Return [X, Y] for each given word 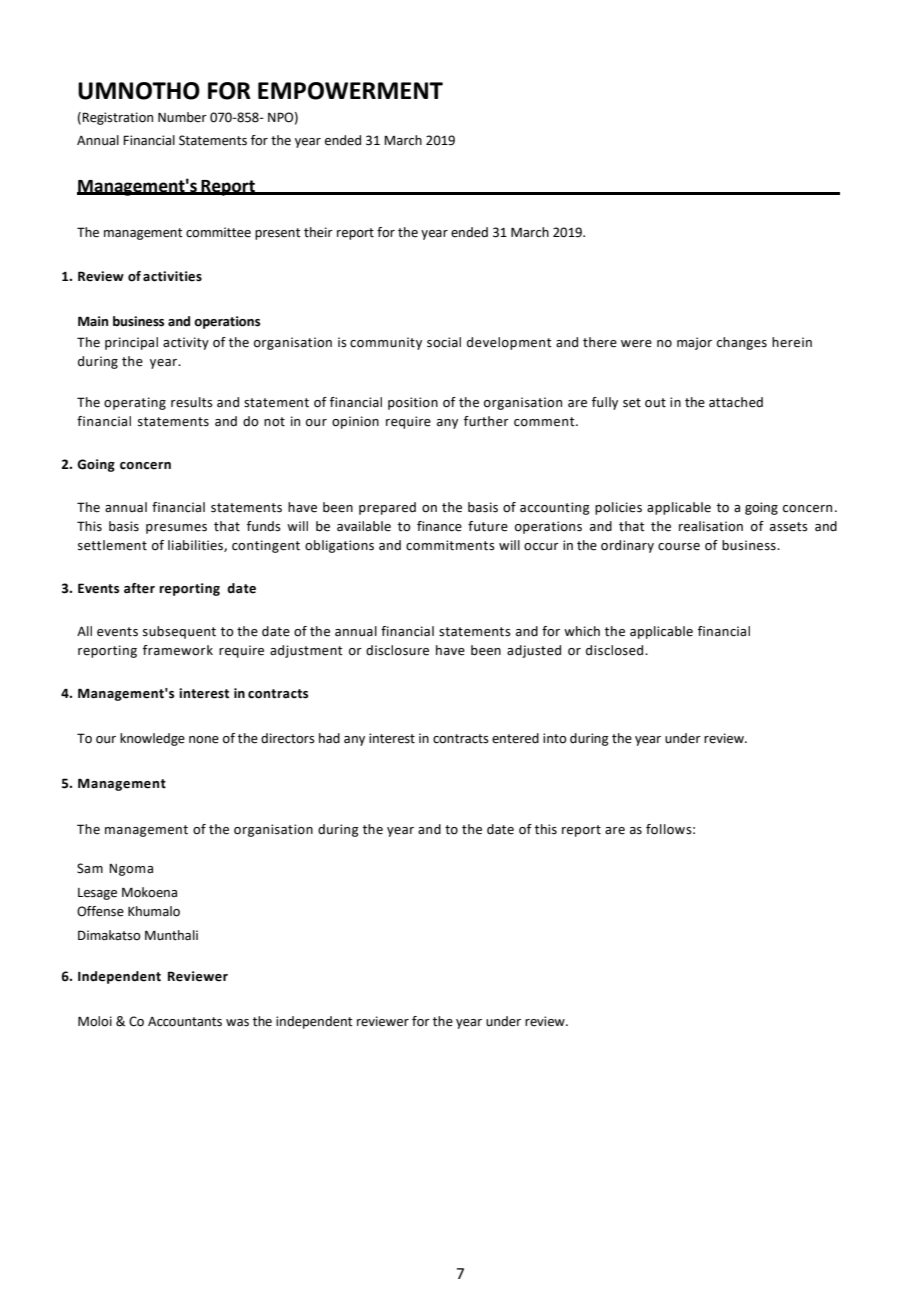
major [694, 343]
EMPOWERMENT [350, 91]
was [237, 1023]
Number [182, 117]
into [555, 738]
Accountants [185, 1022]
